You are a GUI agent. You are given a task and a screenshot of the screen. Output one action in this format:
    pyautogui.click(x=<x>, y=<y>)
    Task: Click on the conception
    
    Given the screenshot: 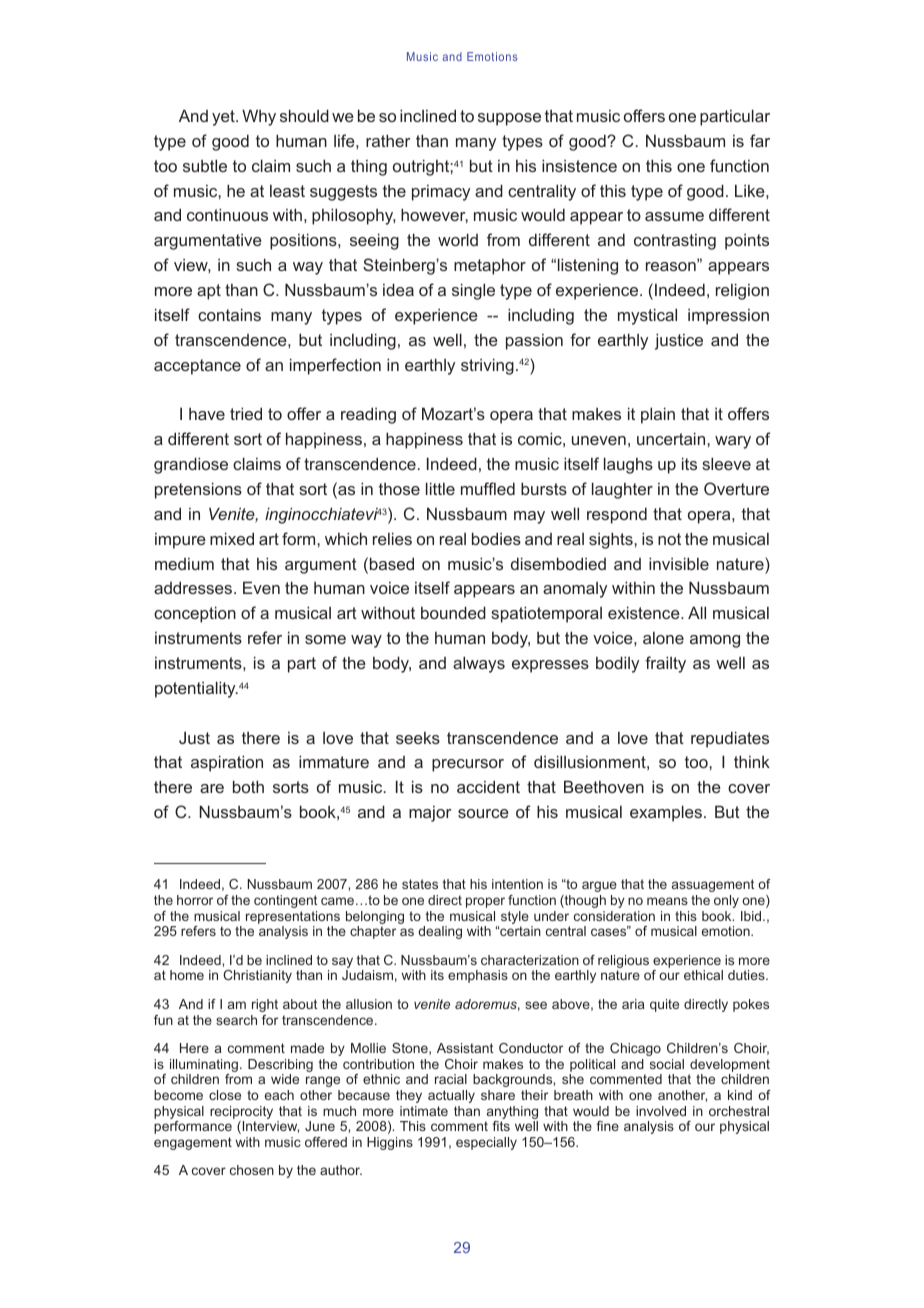 What is the action you would take?
    pyautogui.click(x=195, y=614)
